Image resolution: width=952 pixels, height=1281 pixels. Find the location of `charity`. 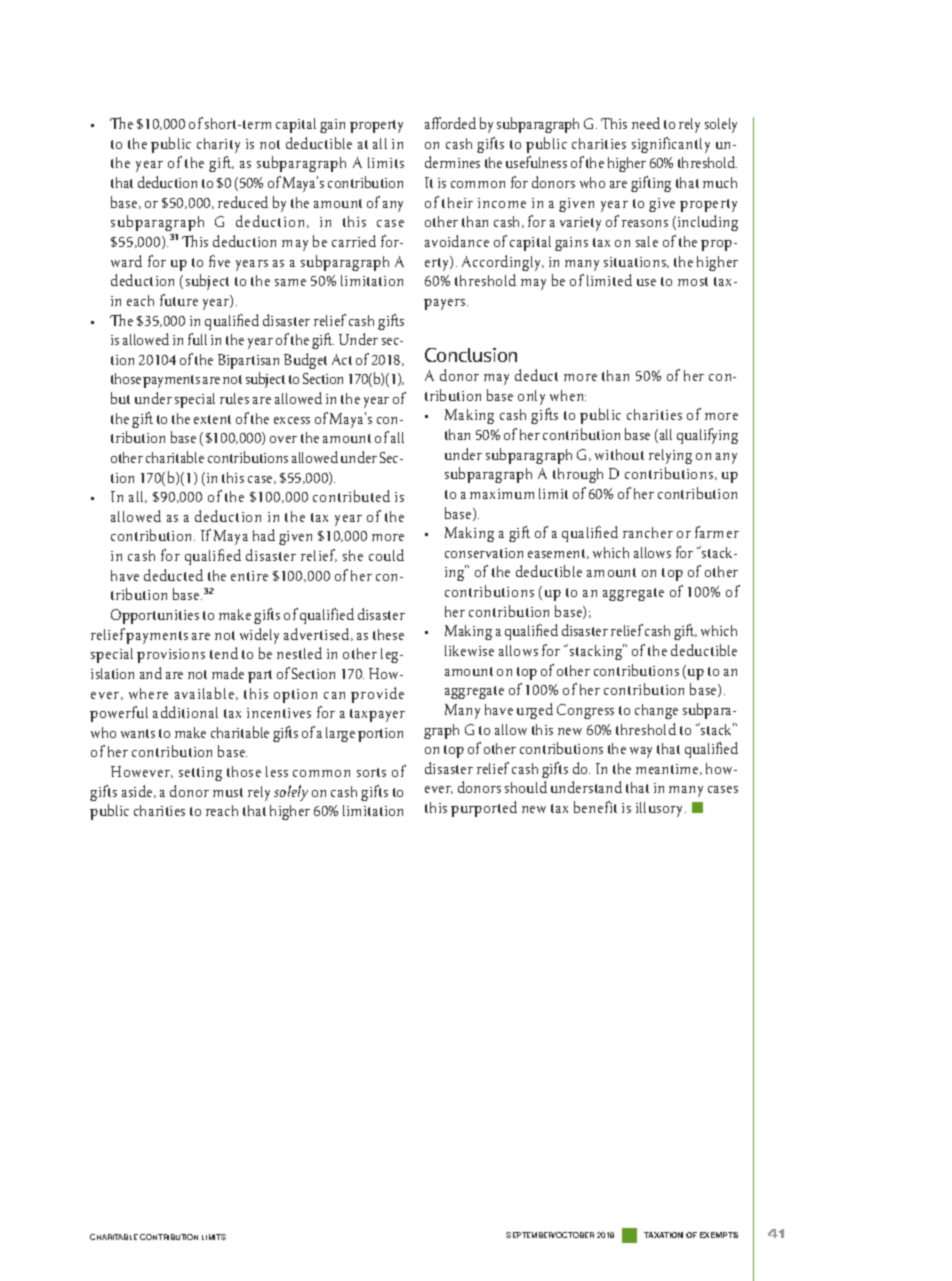

charity is located at coordinates (218, 145).
